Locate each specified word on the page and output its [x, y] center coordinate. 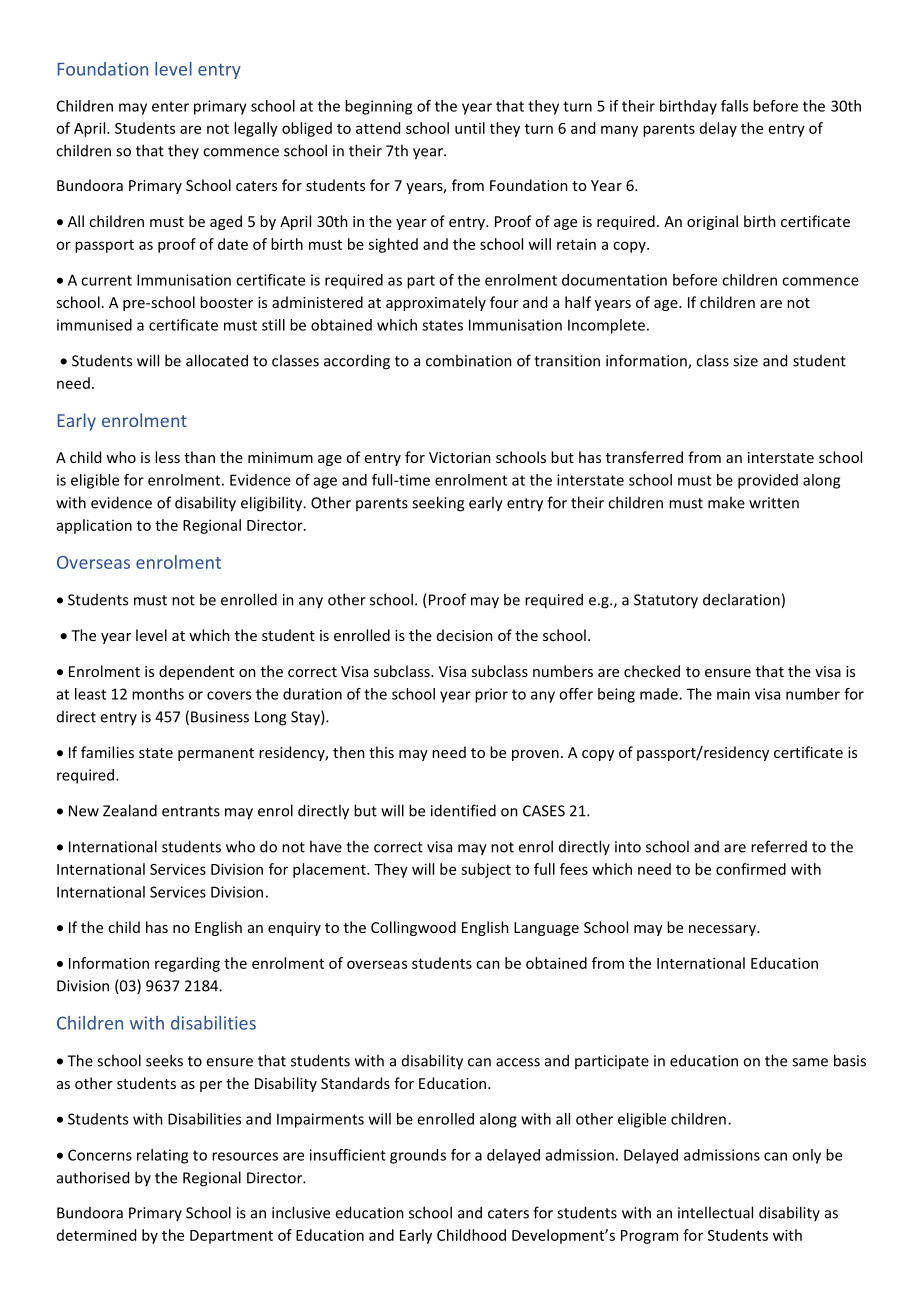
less [167, 457]
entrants [191, 811]
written [774, 503]
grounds [418, 1156]
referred [779, 846]
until [470, 128]
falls [734, 106]
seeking [438, 504]
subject [486, 870]
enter [170, 106]
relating [162, 1156]
